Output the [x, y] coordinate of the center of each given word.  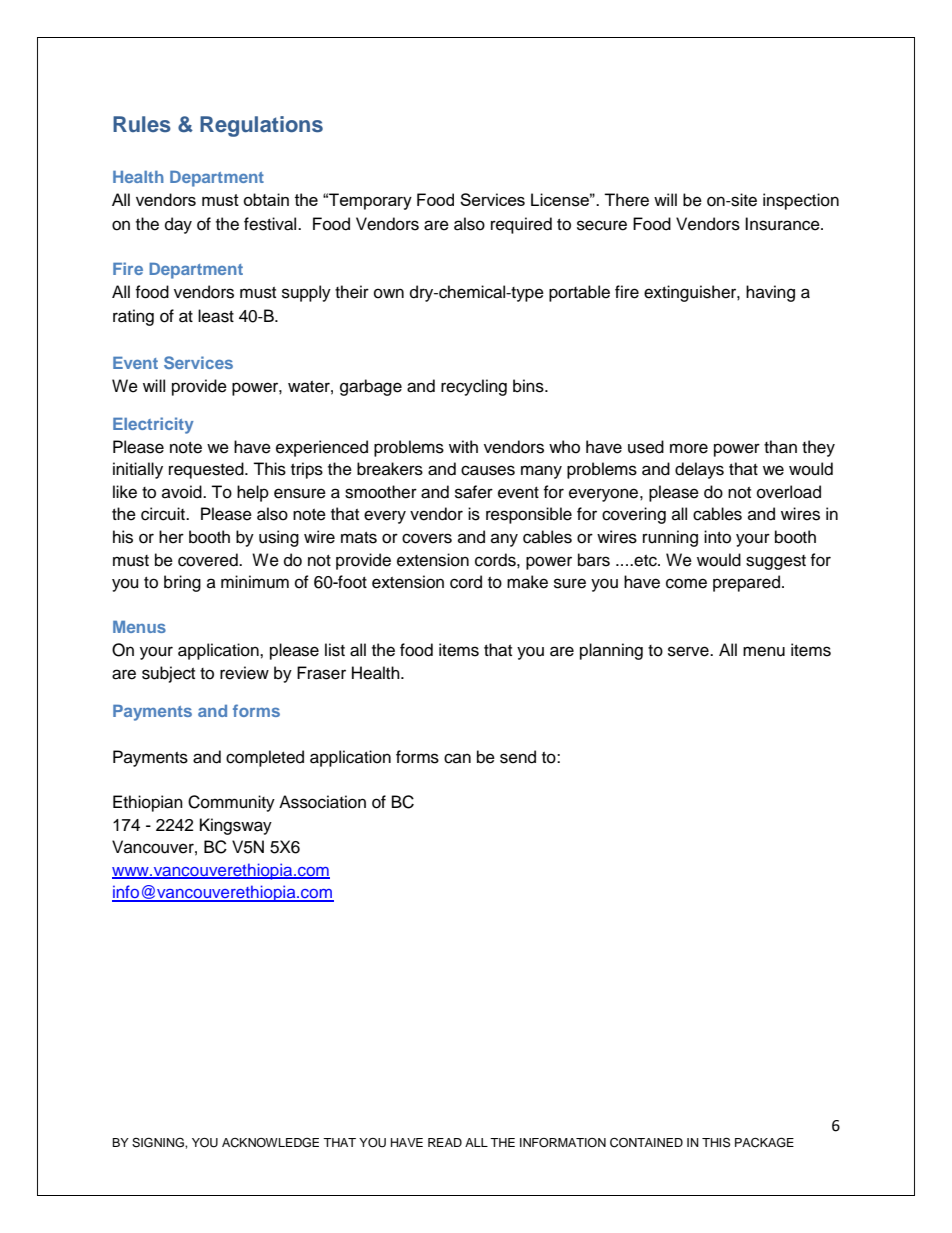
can [457, 758]
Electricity [153, 425]
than [780, 447]
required [521, 225]
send [518, 757]
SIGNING [159, 1142]
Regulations [261, 126]
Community [231, 803]
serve [689, 651]
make [527, 582]
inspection [801, 201]
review [244, 673]
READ [445, 1142]
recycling [474, 387]
